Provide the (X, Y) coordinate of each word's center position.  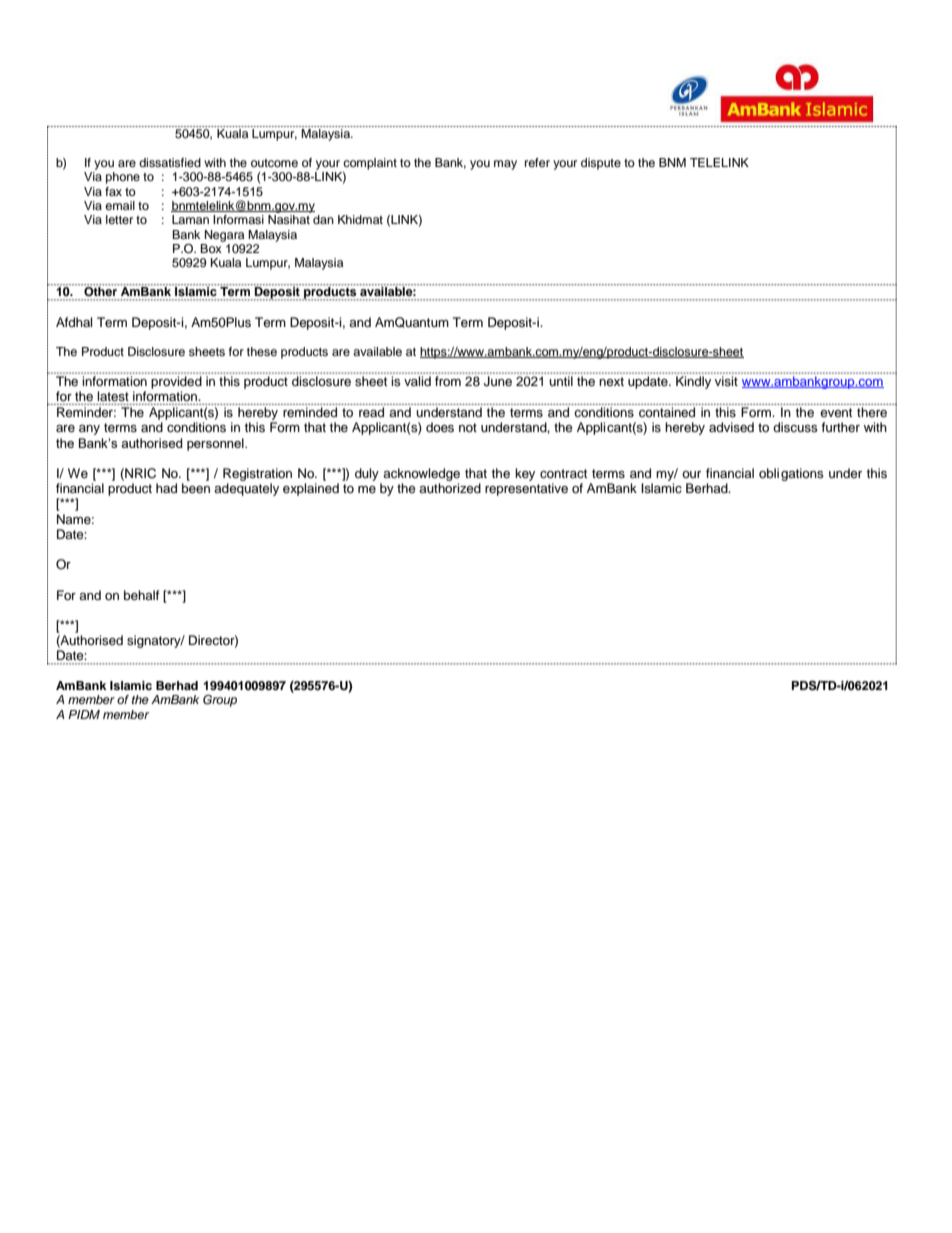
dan (323, 219)
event (836, 412)
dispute (601, 164)
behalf (142, 595)
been (196, 488)
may (505, 165)
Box (212, 247)
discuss (795, 427)
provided (176, 382)
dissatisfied (170, 162)
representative (526, 489)
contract (563, 474)
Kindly (693, 382)
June (498, 381)
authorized (450, 488)
